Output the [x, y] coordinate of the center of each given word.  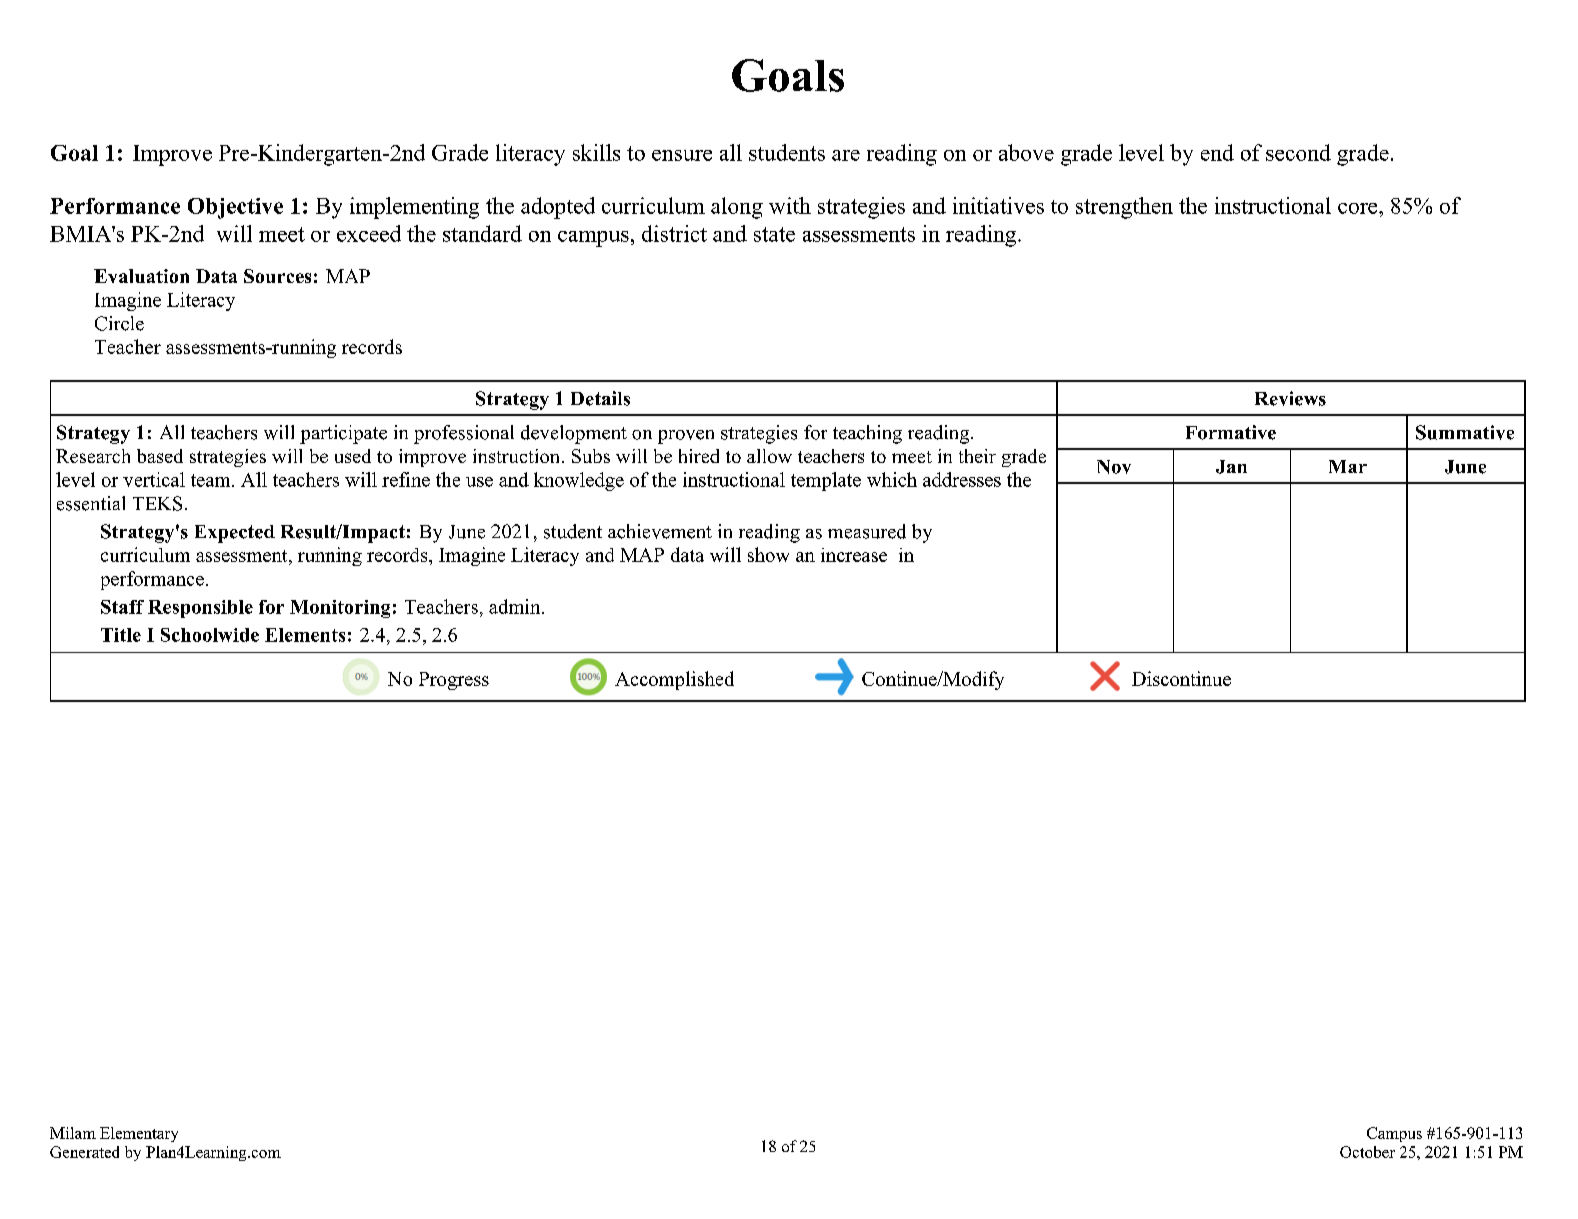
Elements [305, 635]
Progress [454, 681]
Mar [1348, 466]
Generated [84, 1152]
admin [516, 606]
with [790, 205]
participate [343, 434]
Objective [235, 208]
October [1367, 1152]
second [1298, 152]
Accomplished [674, 680]
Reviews [1290, 398]
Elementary [139, 1134]
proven [686, 437]
